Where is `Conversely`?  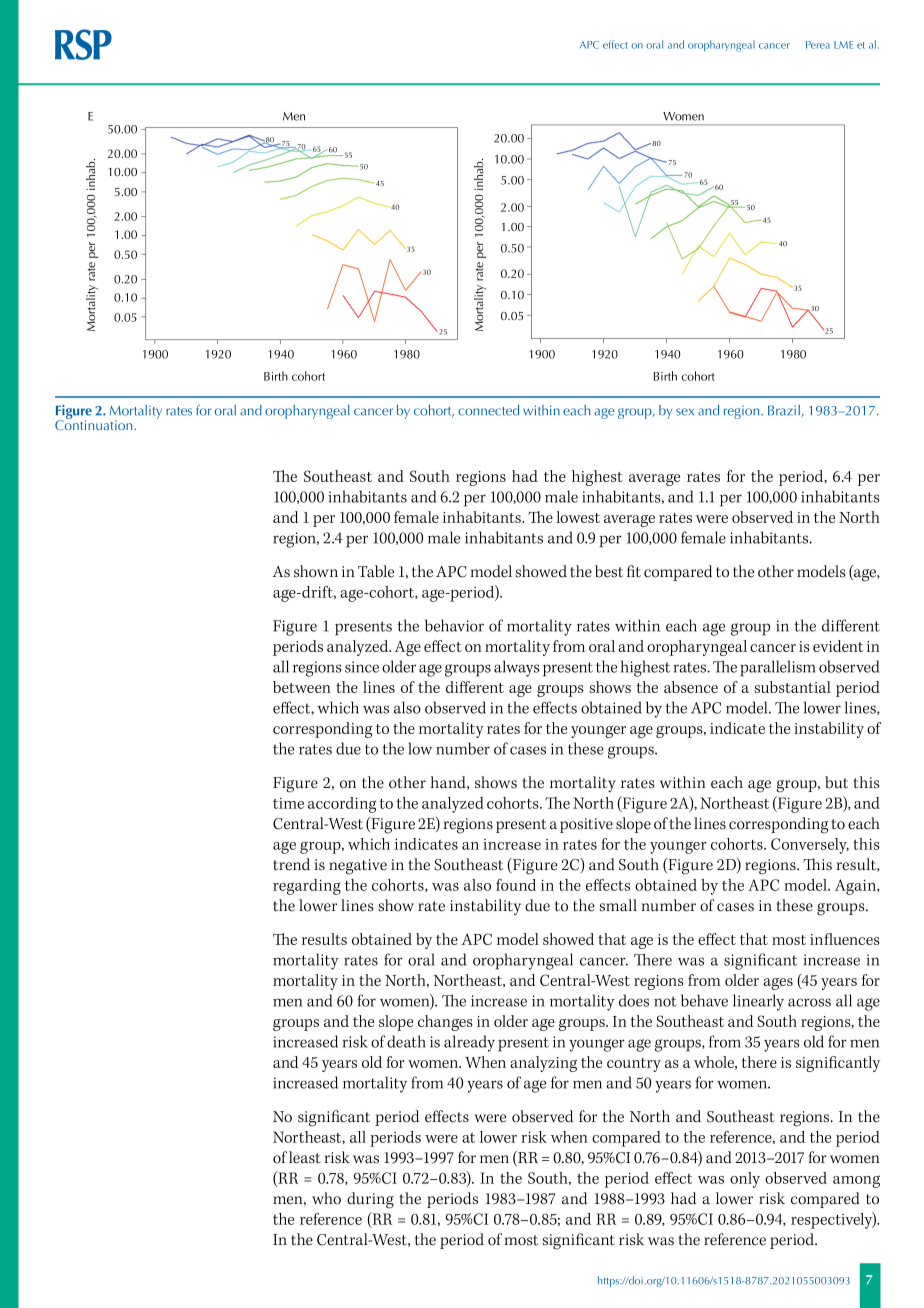
Conversely is located at coordinates (810, 846).
